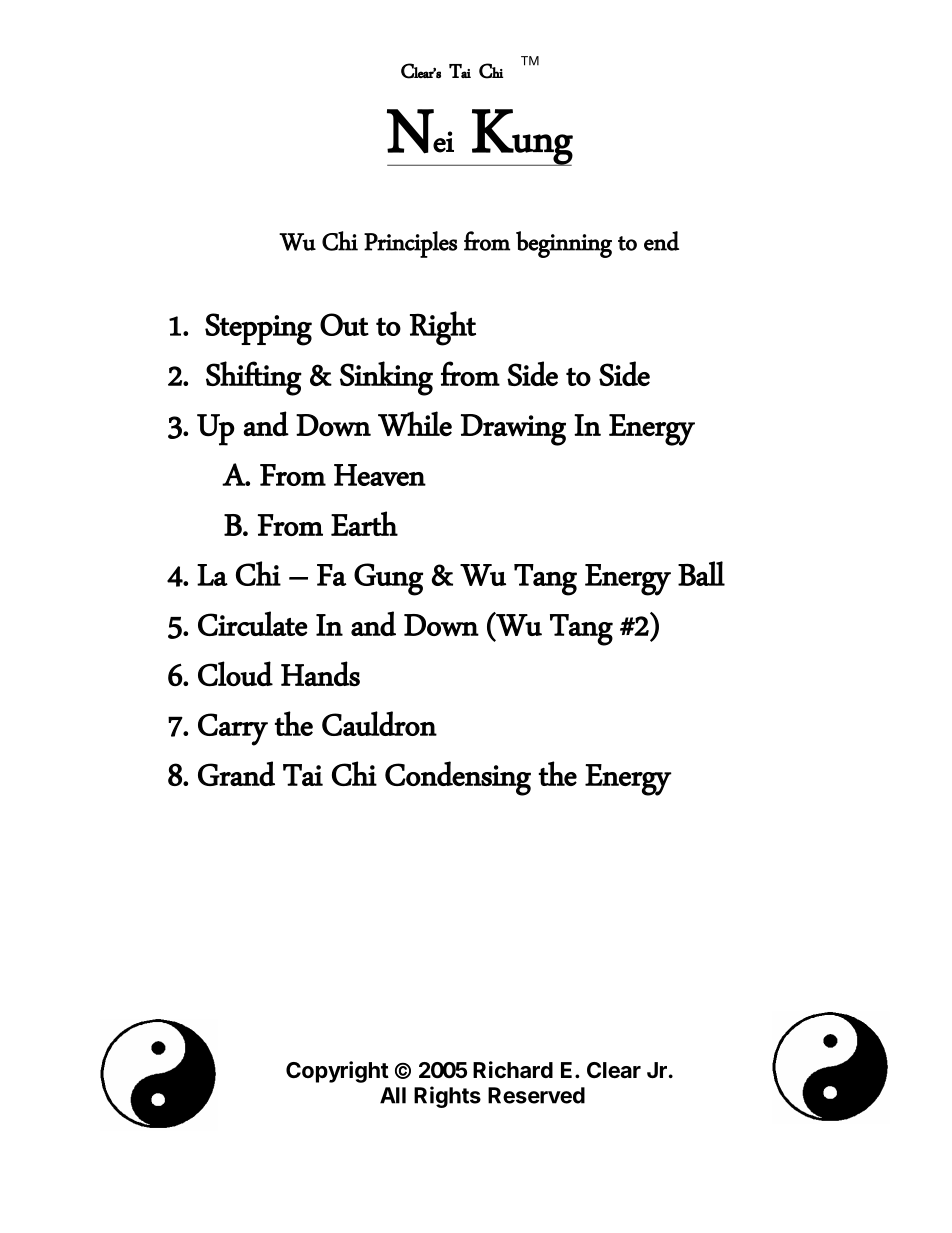  I want to click on Stepping, so click(258, 329).
